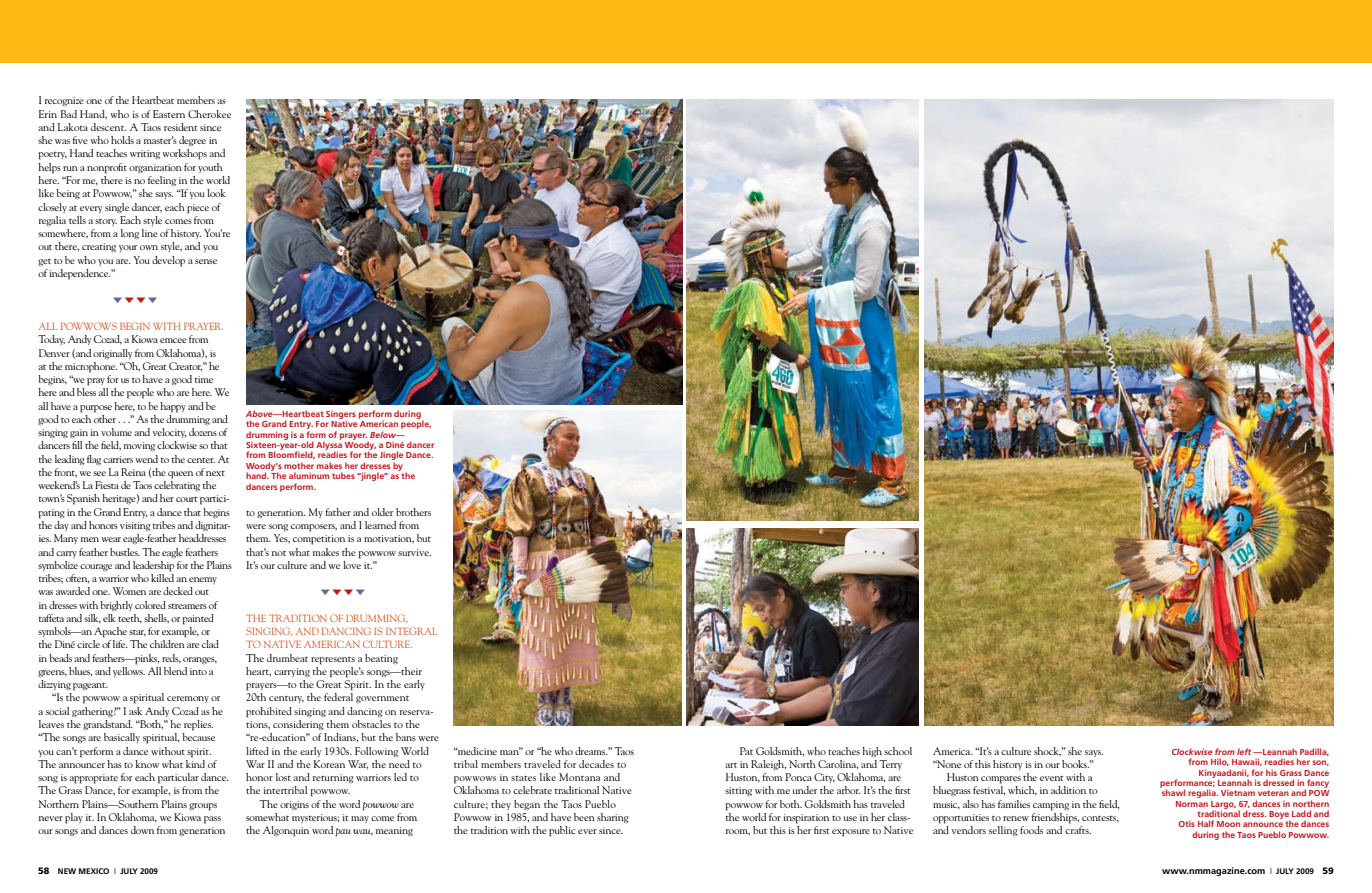 The height and width of the screenshot is (893, 1372). What do you see at coordinates (613, 818) in the screenshot?
I see `sharing` at bounding box center [613, 818].
